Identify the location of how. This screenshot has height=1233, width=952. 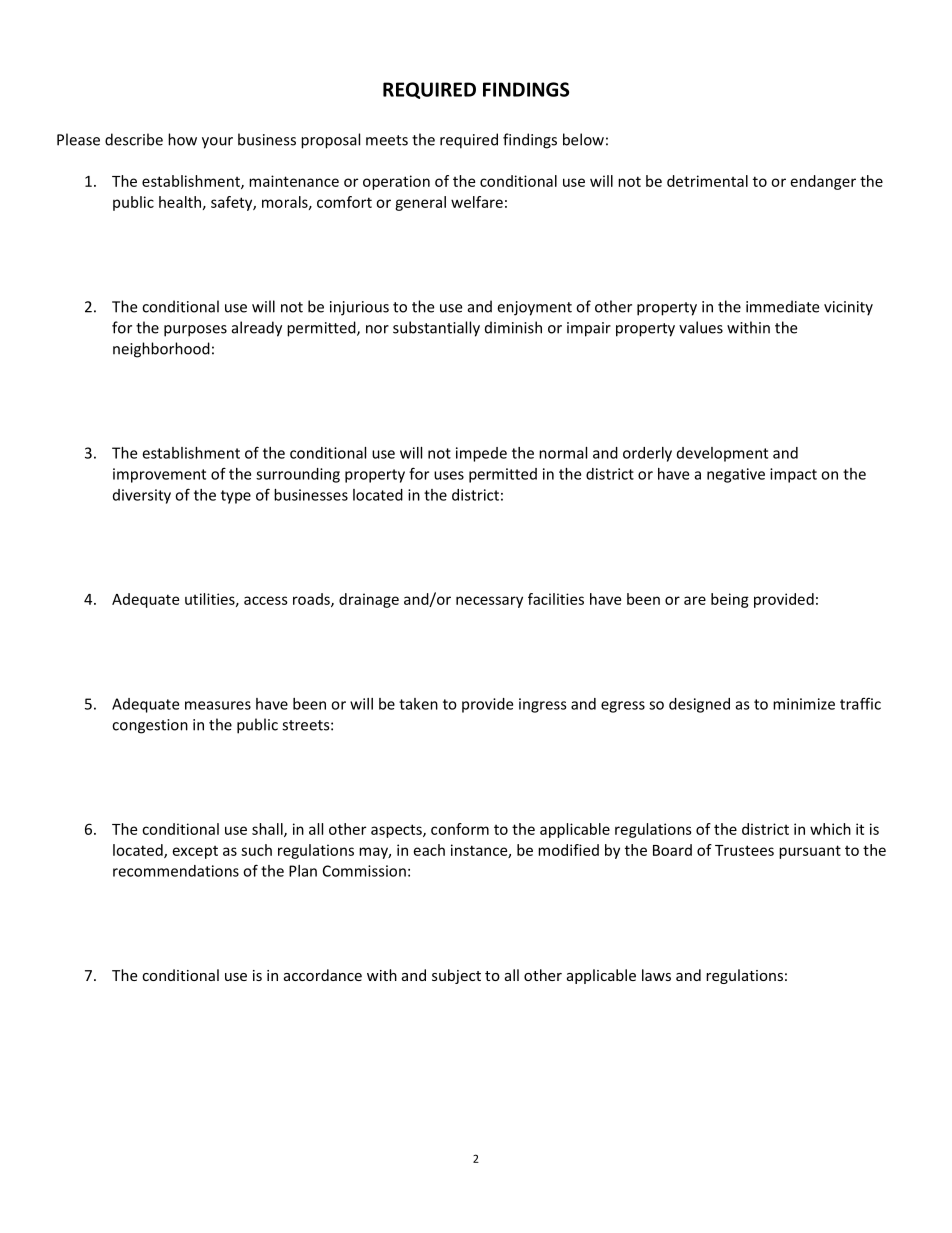
(182, 139).
